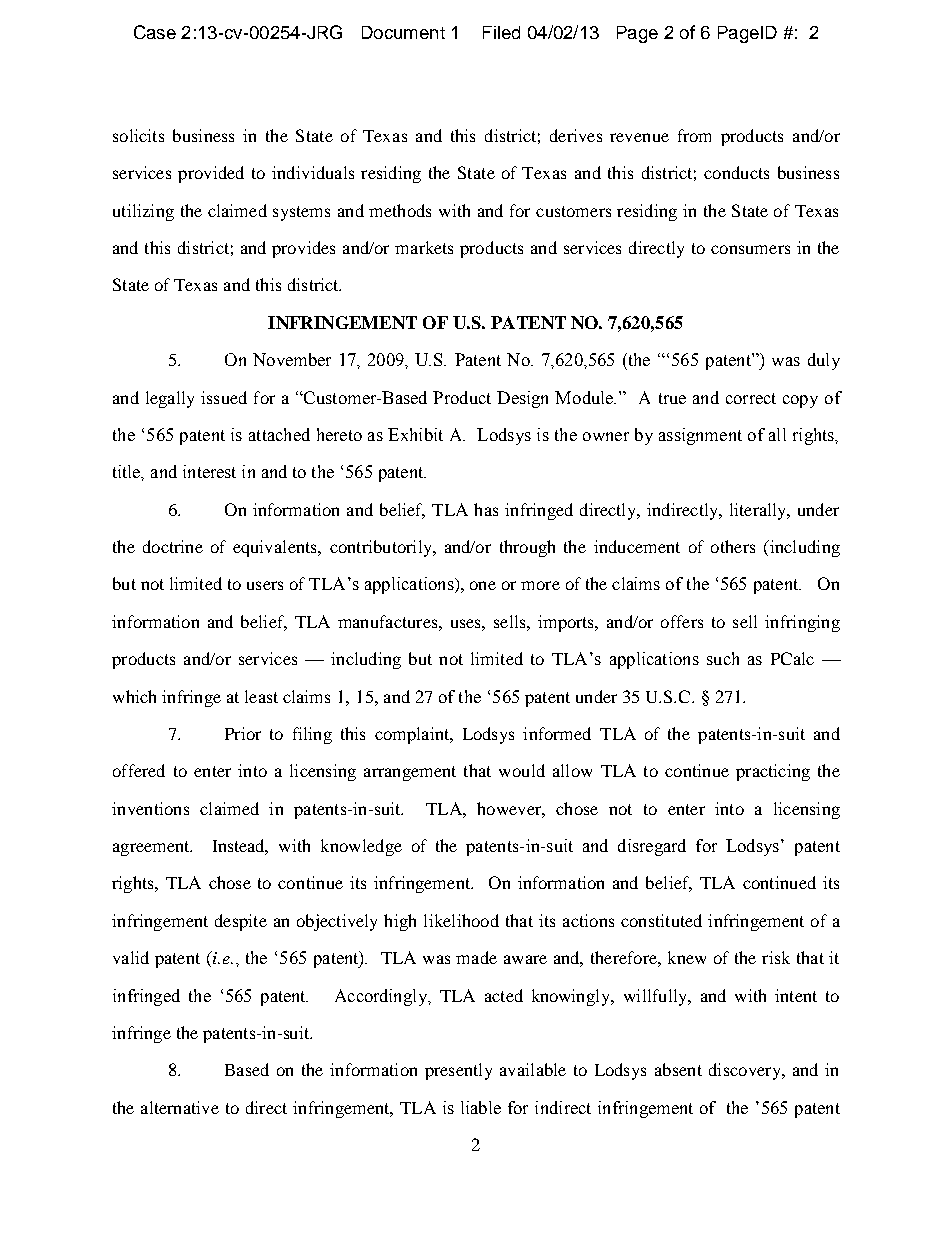 The height and width of the image is (1233, 952). What do you see at coordinates (694, 135) in the image?
I see `from` at bounding box center [694, 135].
